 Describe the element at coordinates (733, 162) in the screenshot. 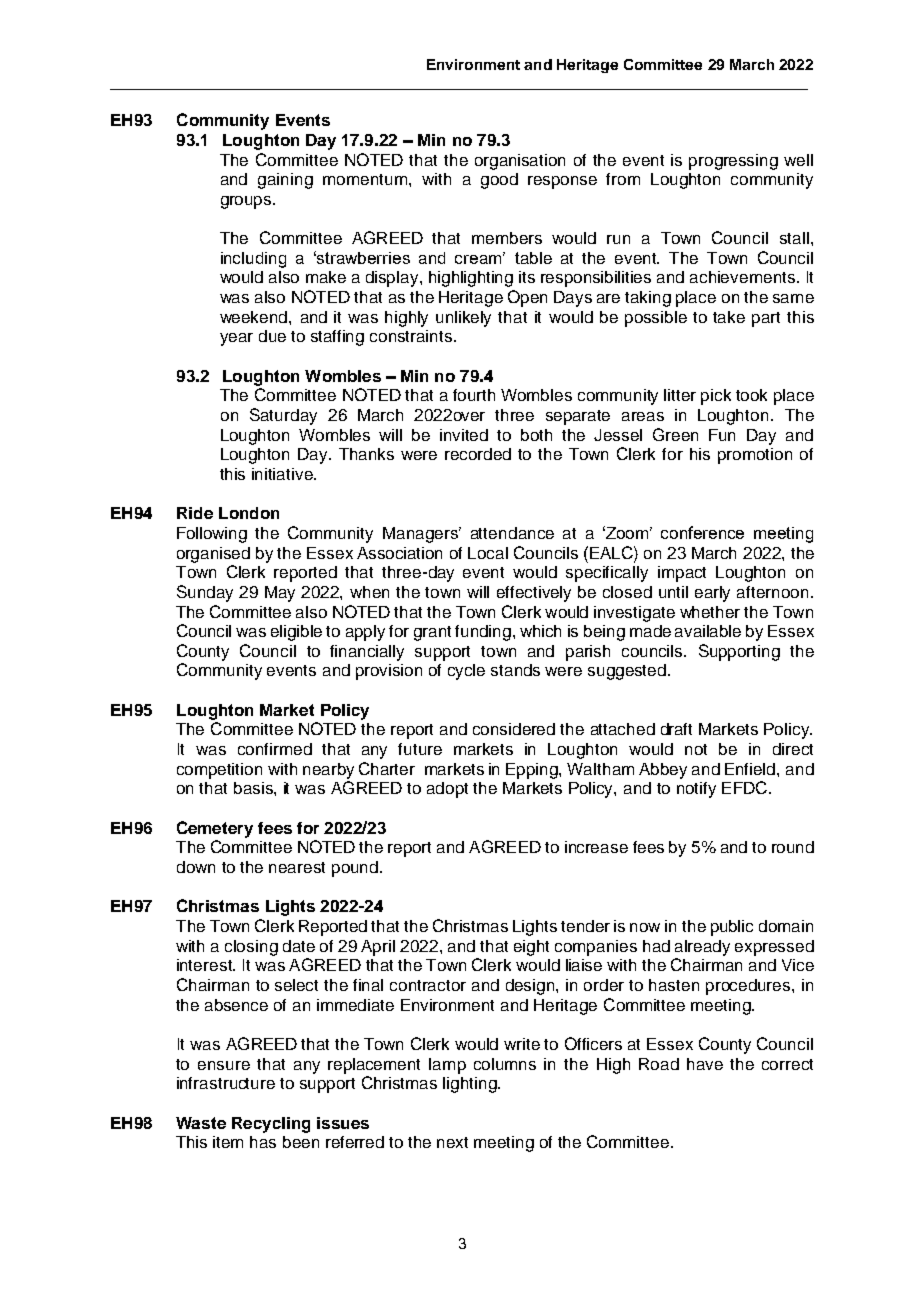

I see `progressing` at that location.
